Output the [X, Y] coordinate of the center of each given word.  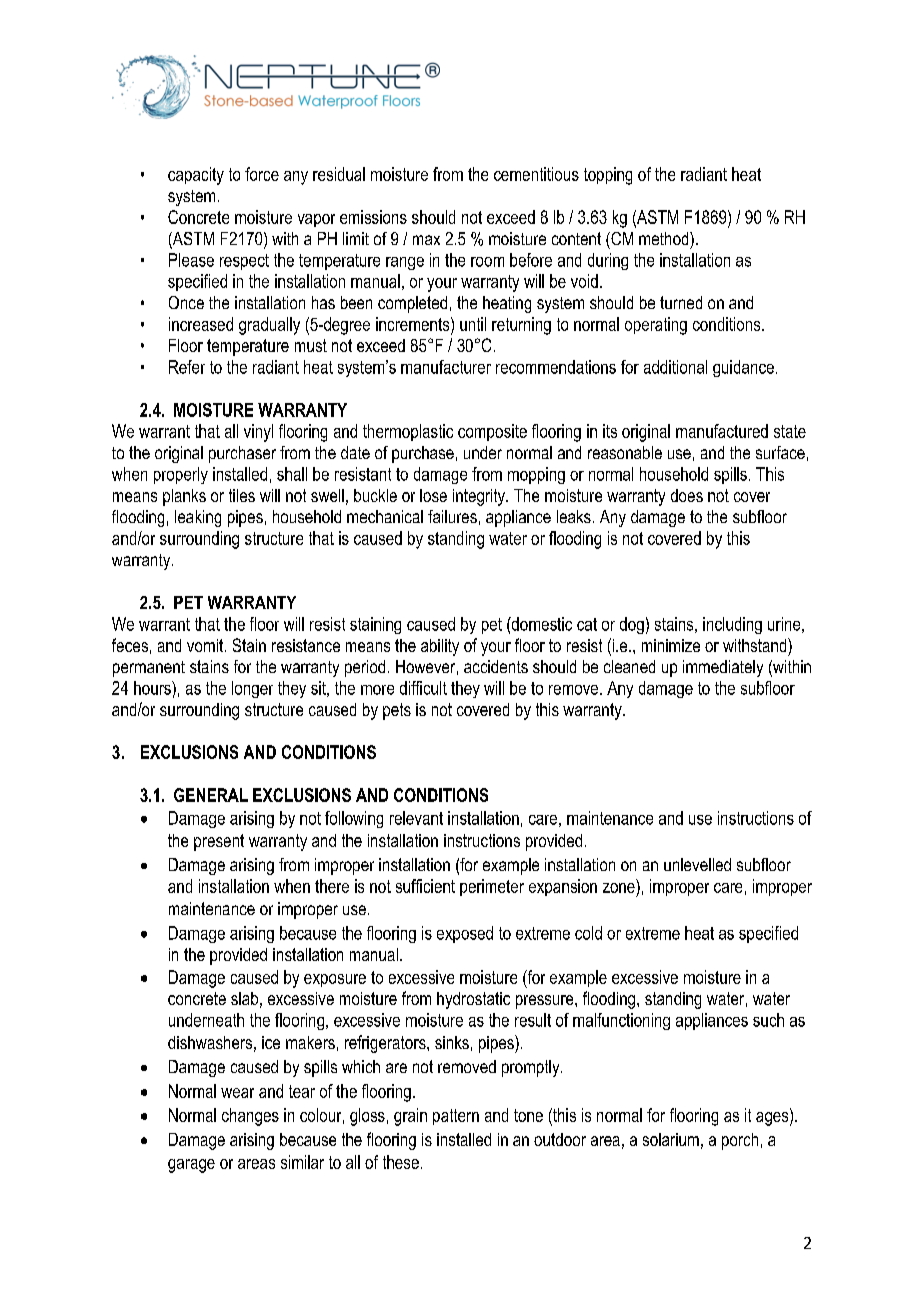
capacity [196, 176]
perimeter [492, 887]
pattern [456, 1117]
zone [619, 888]
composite [492, 432]
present [219, 842]
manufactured [722, 431]
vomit [206, 645]
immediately [723, 668]
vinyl [258, 433]
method [665, 238]
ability [440, 647]
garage [191, 1166]
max [426, 240]
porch [740, 1141]
